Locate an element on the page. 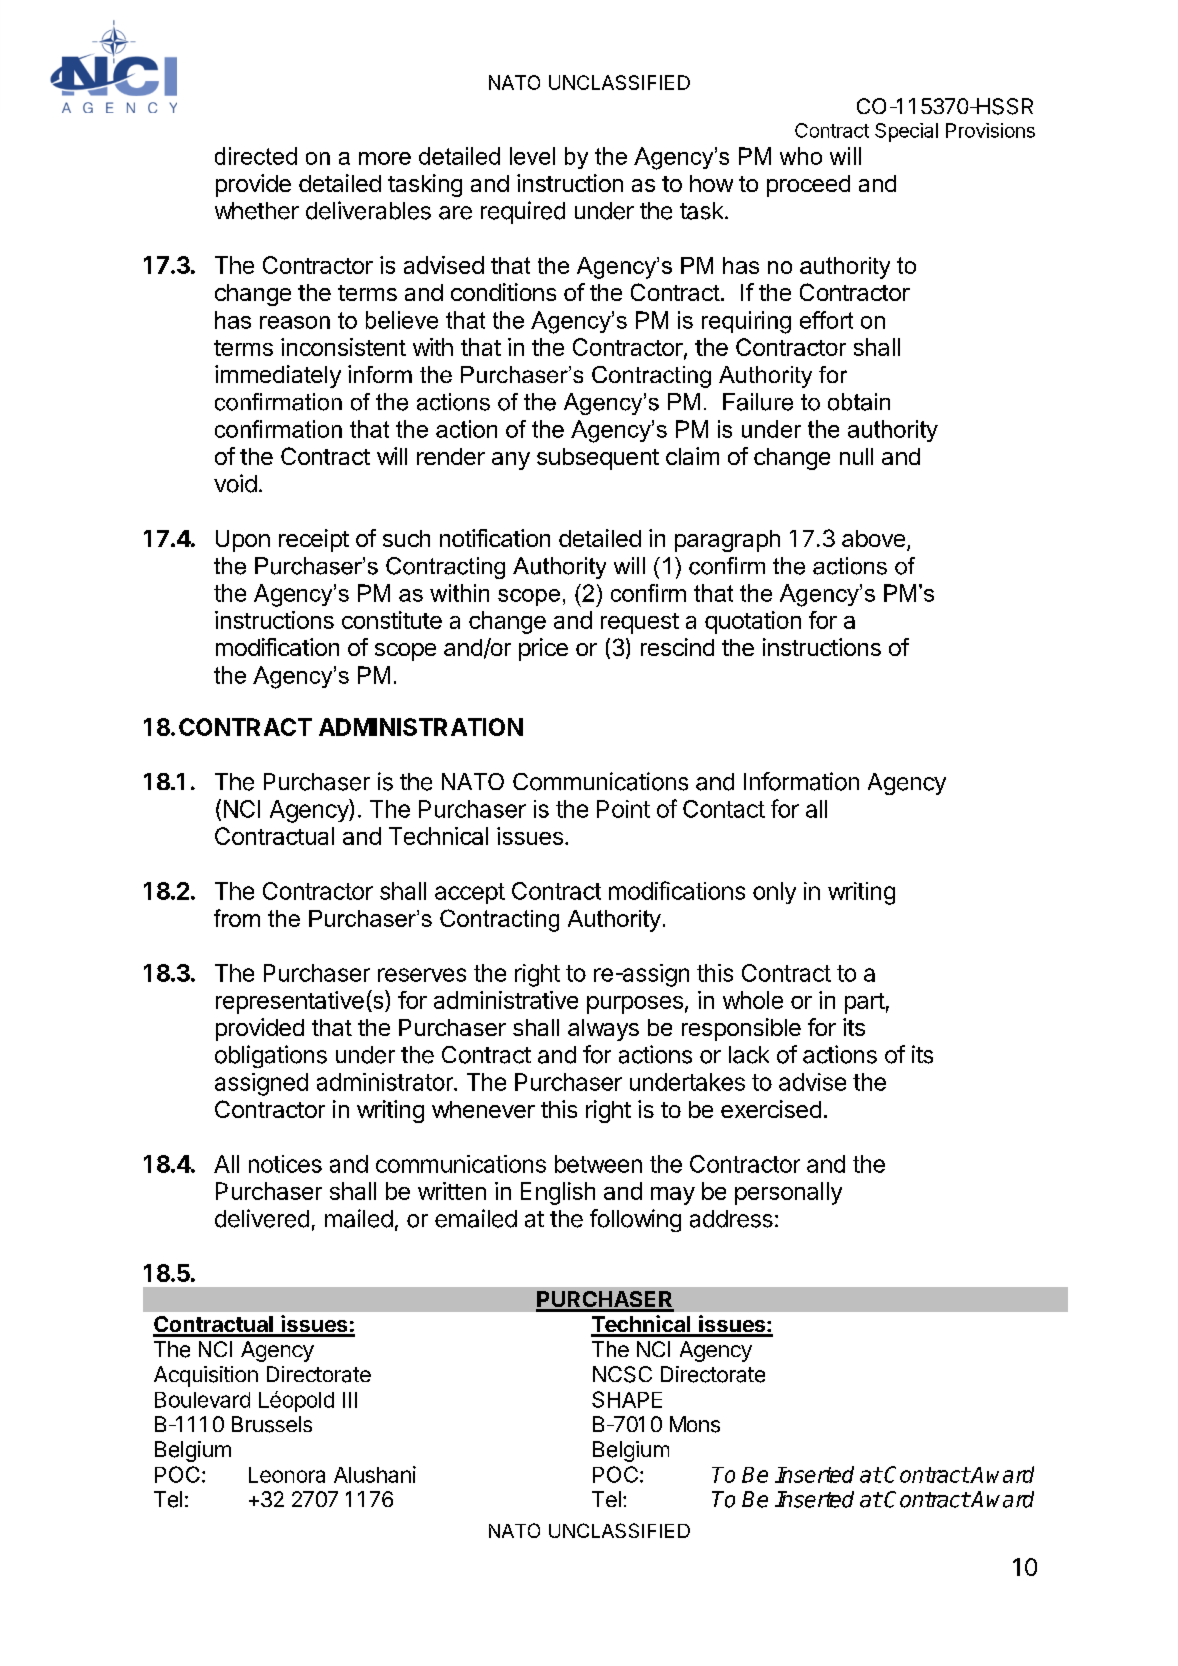 The image size is (1178, 1666). directed is located at coordinates (256, 156).
